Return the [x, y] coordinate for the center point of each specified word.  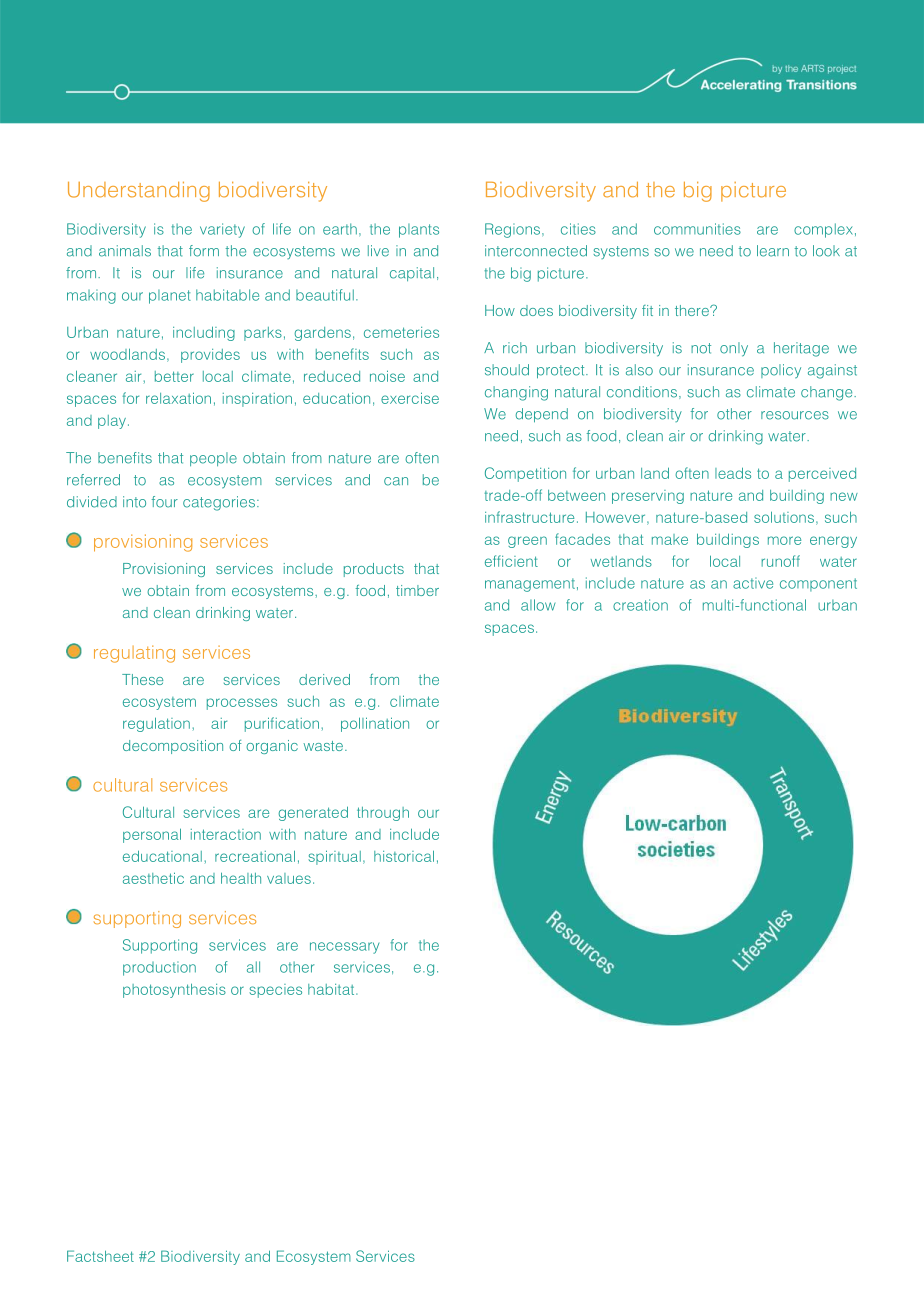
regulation [156, 724]
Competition [525, 474]
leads [733, 473]
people [213, 459]
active [753, 583]
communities [697, 229]
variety [222, 230]
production [159, 968]
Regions [514, 230]
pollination [375, 724]
